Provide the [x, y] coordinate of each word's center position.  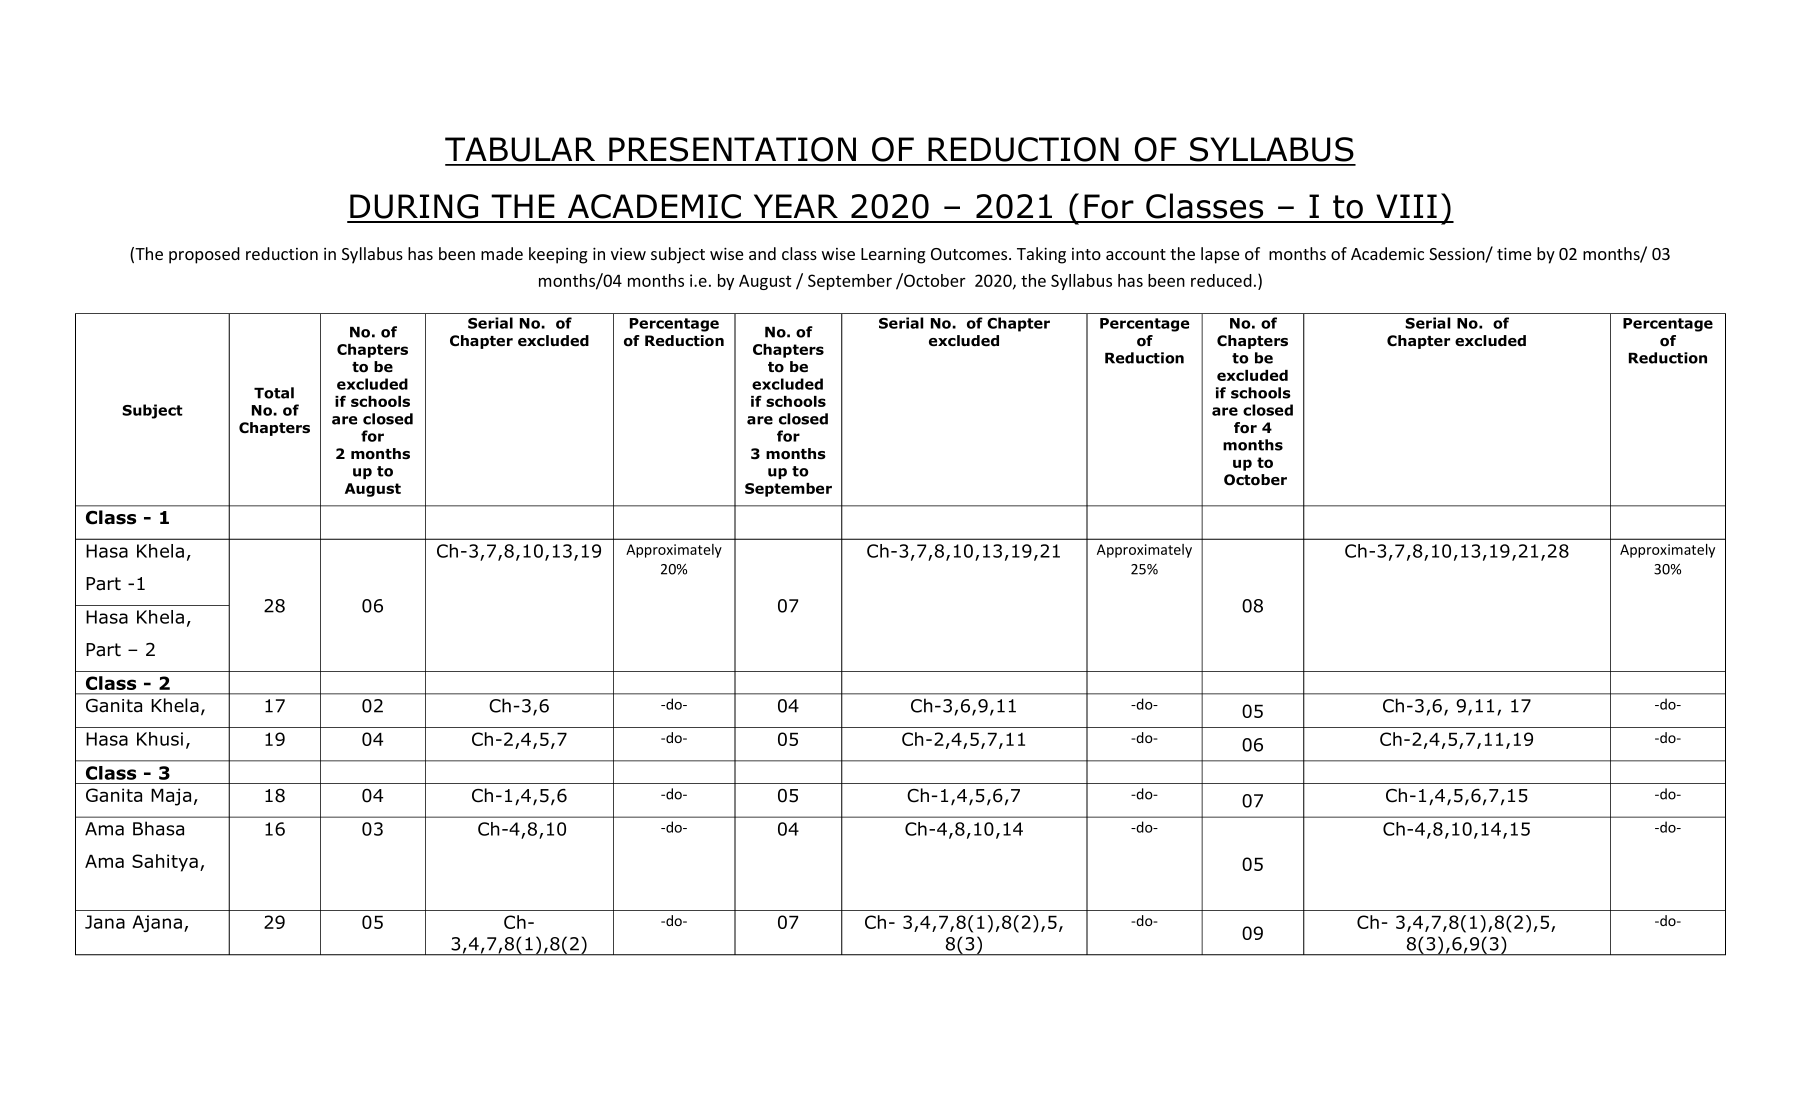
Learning [893, 256]
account [1136, 254]
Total [274, 393]
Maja [171, 797]
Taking [1041, 255]
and [762, 253]
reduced [1221, 280]
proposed [204, 255]
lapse [1220, 255]
